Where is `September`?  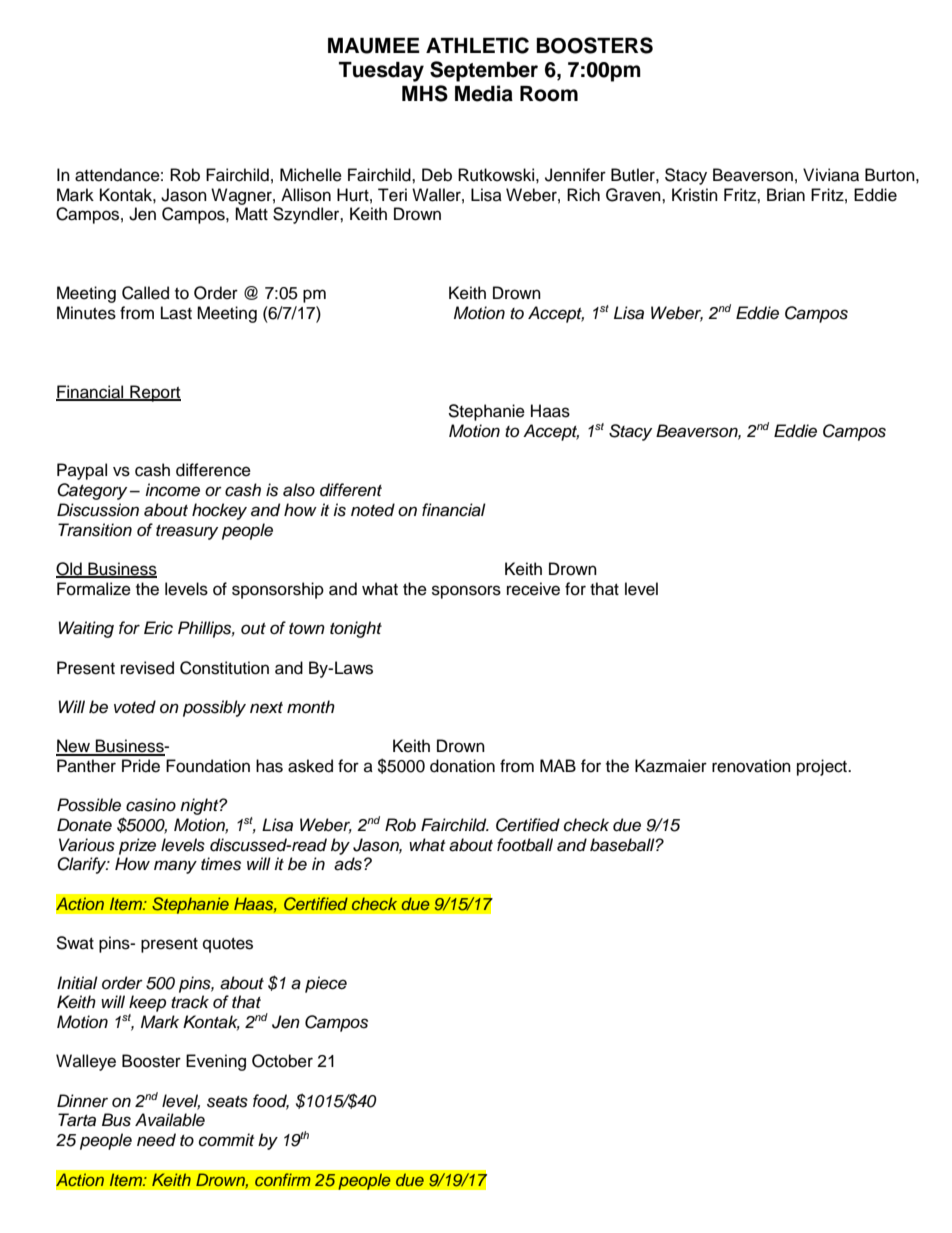 September is located at coordinates (484, 71).
